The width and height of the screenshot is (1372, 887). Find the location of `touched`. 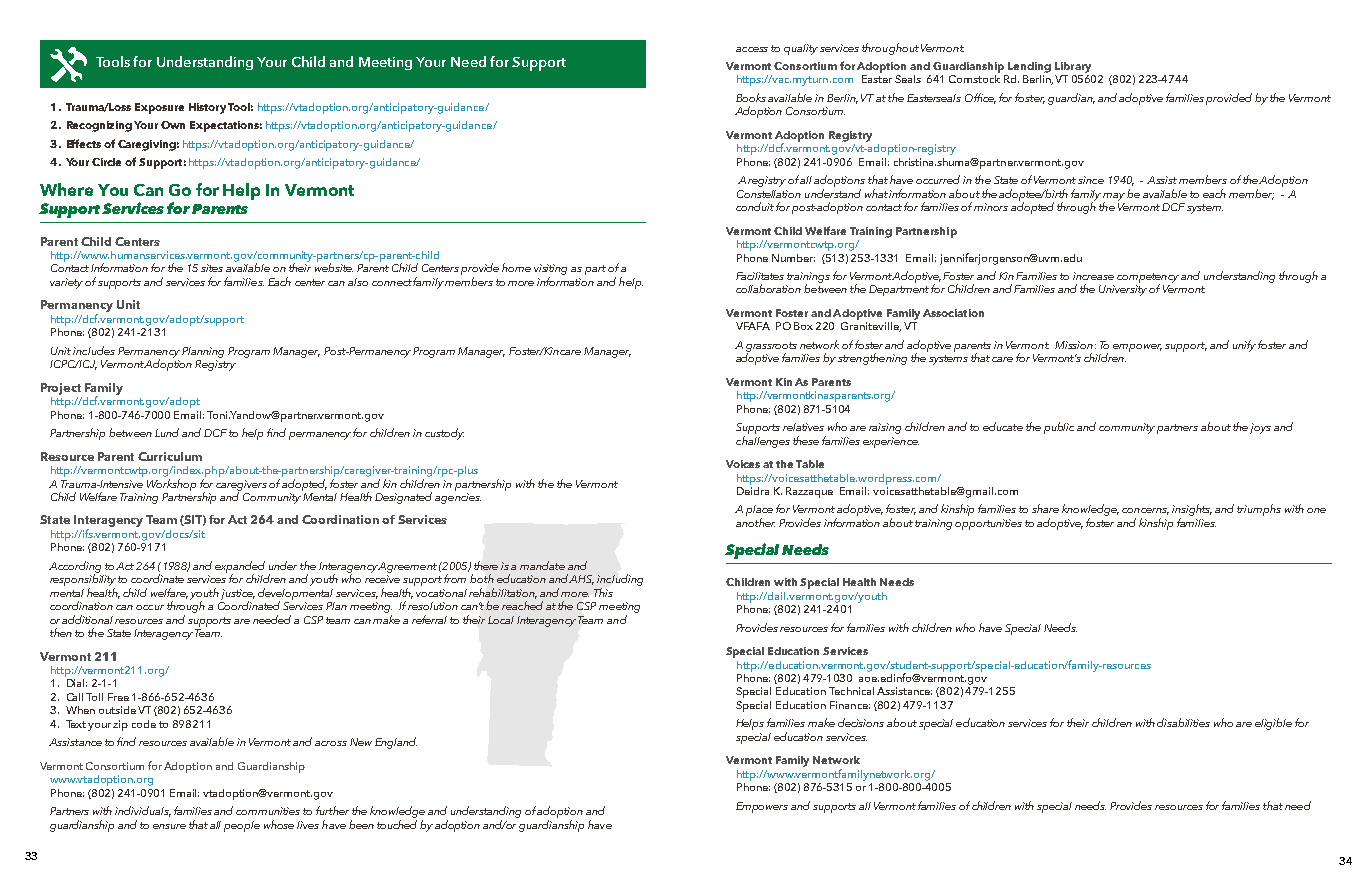

touched is located at coordinates (397, 824).
